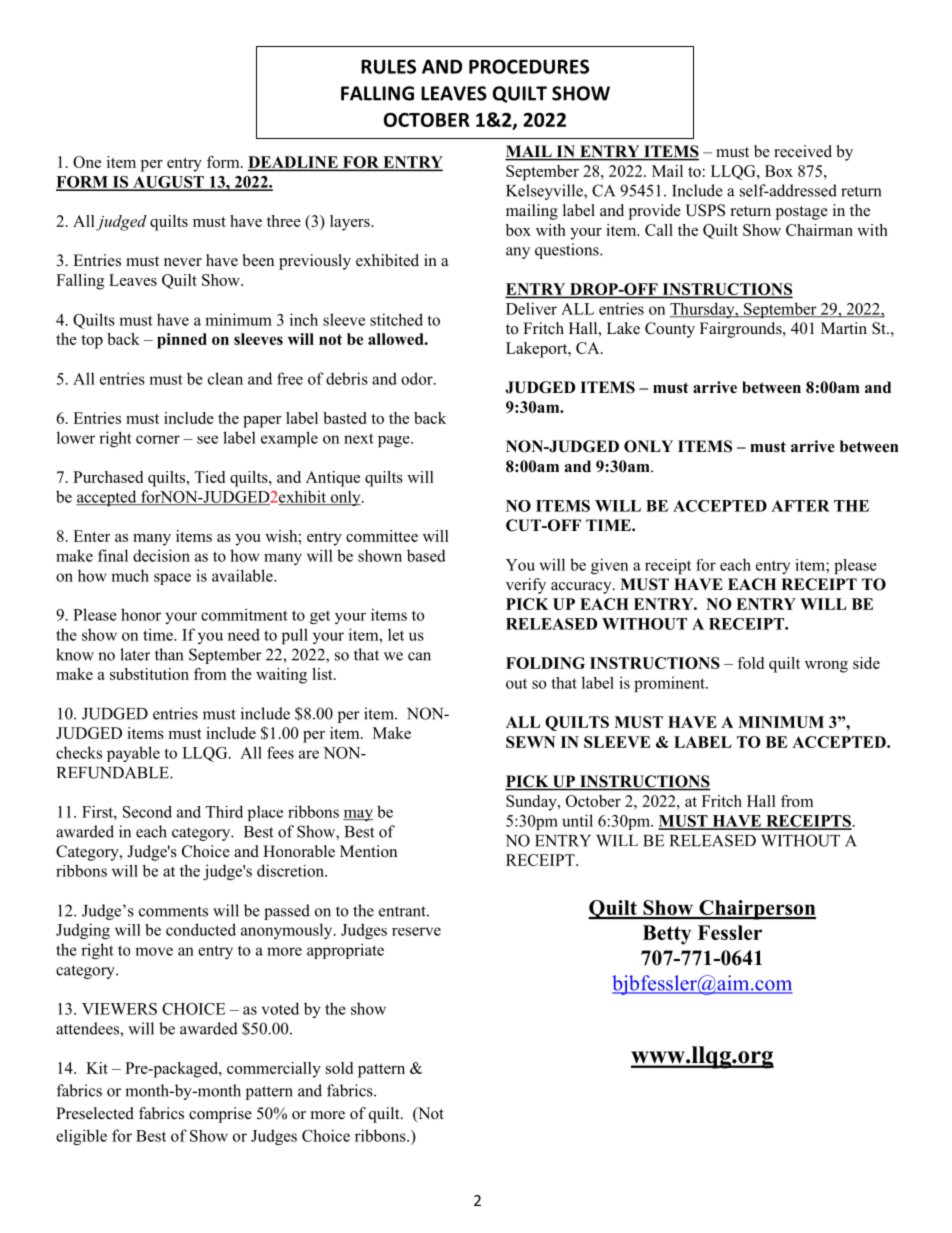  I want to click on PROCEDURES, so click(529, 66).
